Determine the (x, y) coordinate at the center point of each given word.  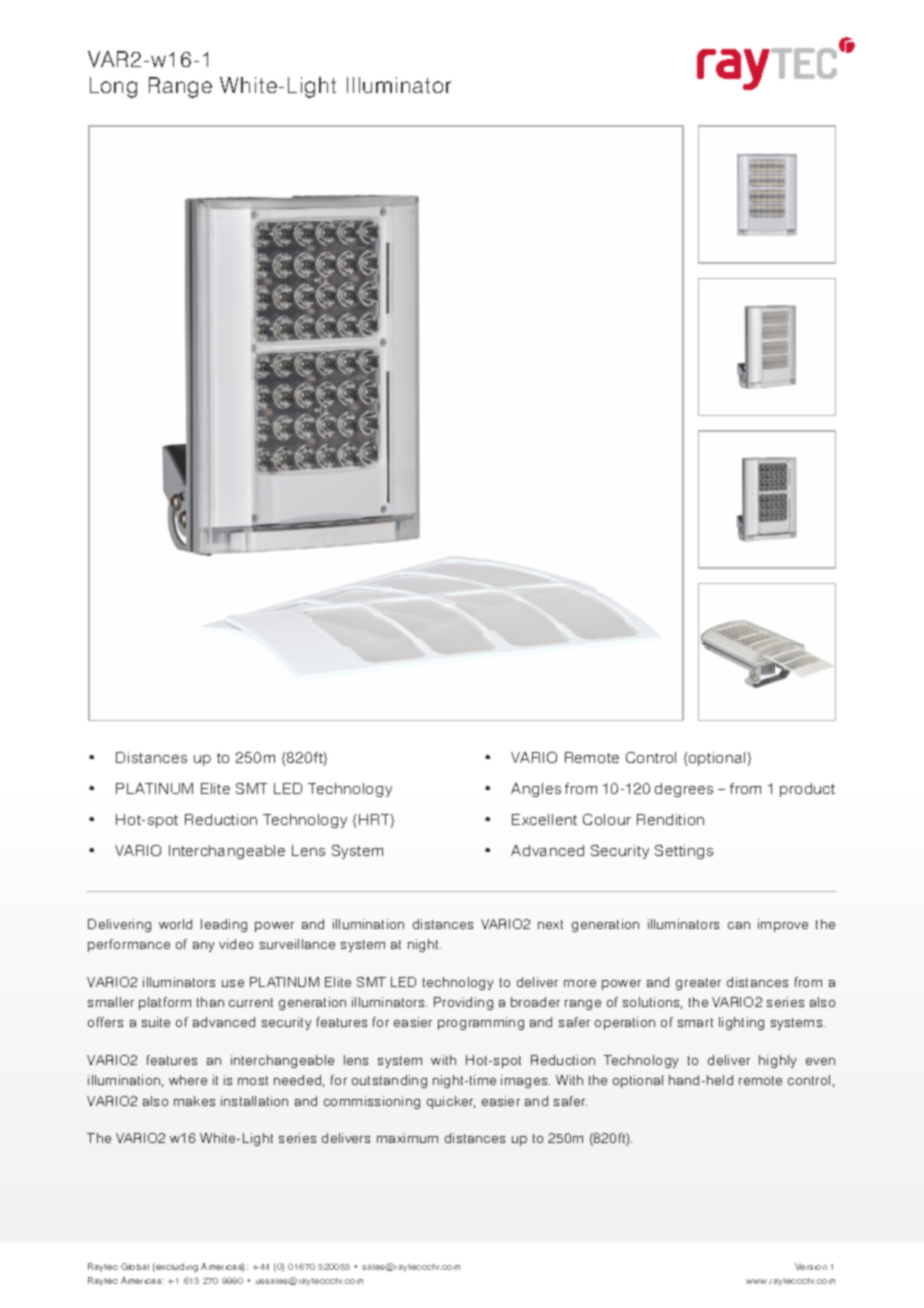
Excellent (544, 819)
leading (224, 925)
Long (113, 87)
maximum (407, 1138)
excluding (176, 1267)
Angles (536, 790)
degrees (684, 790)
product (807, 790)
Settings (684, 852)
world (175, 924)
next (550, 924)
